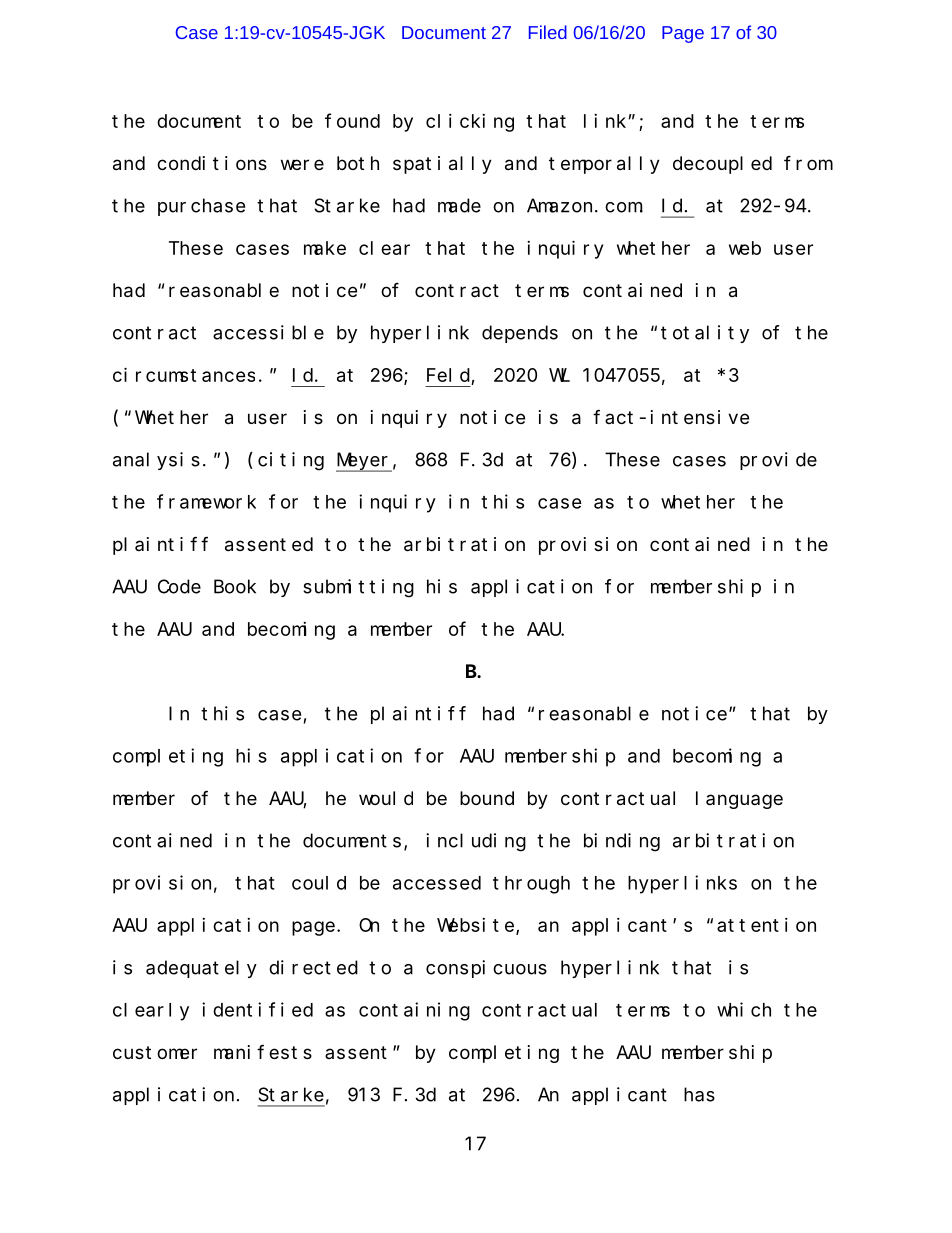 The image size is (952, 1233). What do you see at coordinates (722, 165) in the page?
I see `decoupled` at bounding box center [722, 165].
